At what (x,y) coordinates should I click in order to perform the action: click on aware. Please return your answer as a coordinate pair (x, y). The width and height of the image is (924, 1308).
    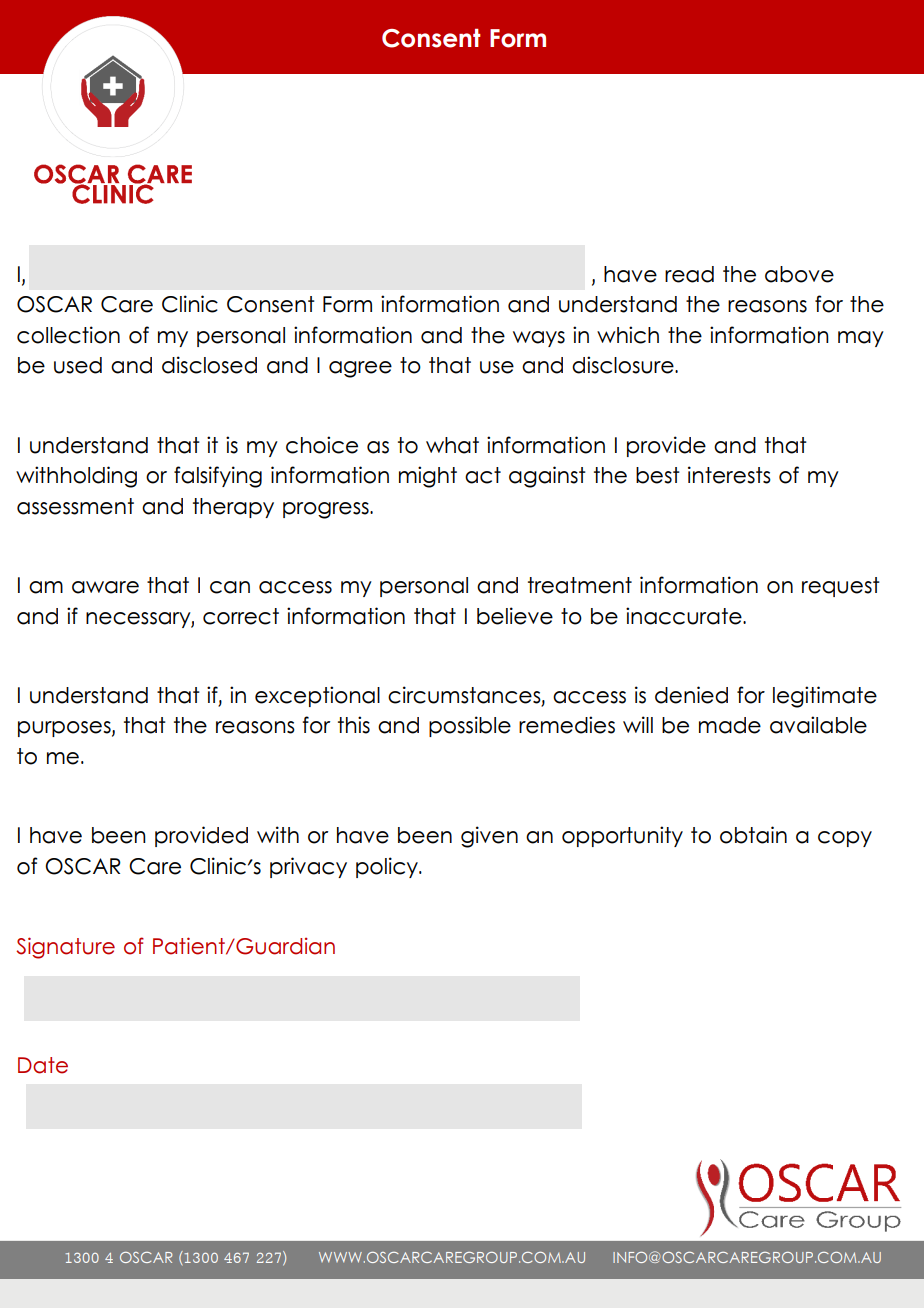
    Looking at the image, I should click on (105, 587).
